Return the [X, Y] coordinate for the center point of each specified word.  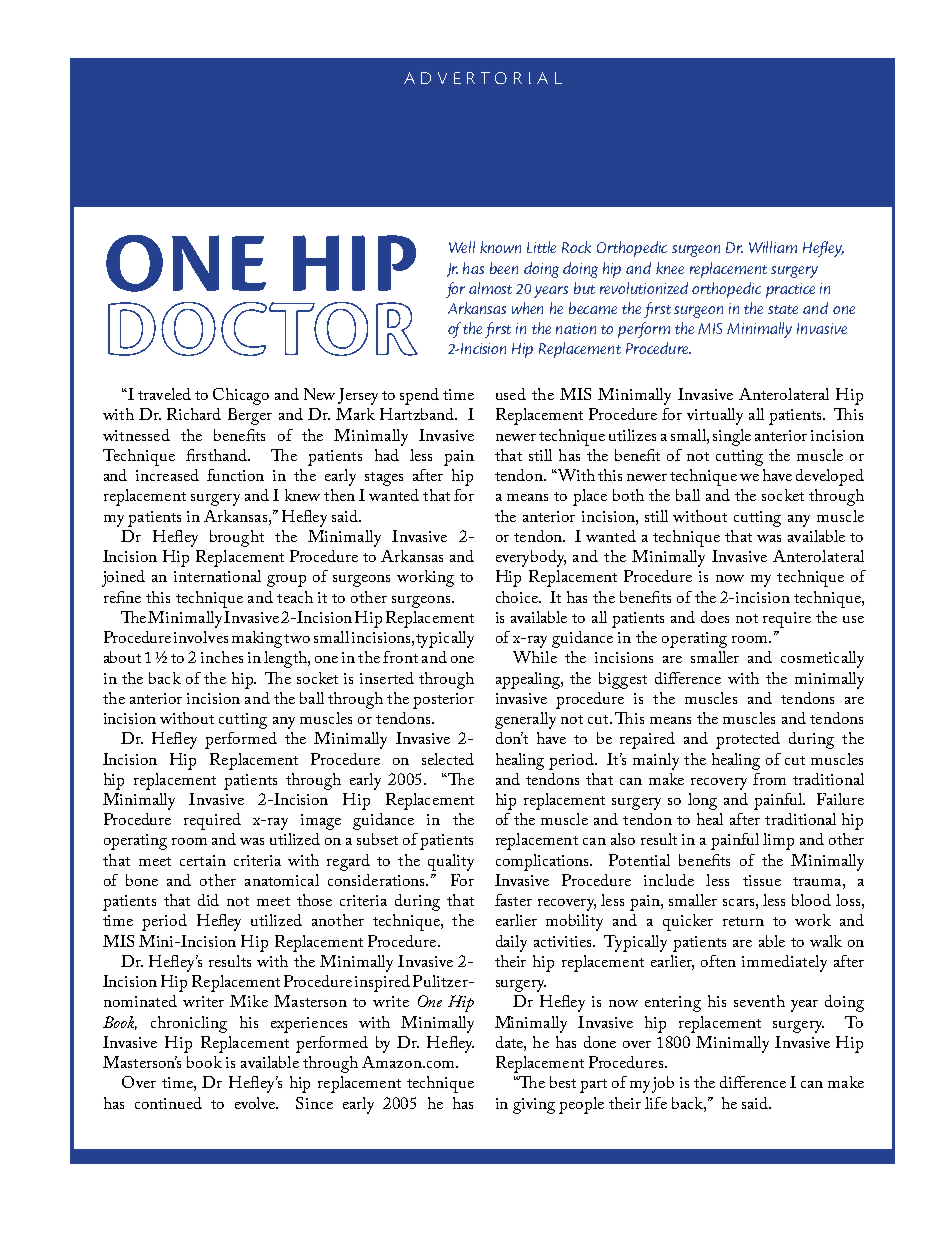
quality [451, 862]
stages [384, 479]
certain [203, 860]
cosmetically [822, 659]
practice [790, 290]
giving [534, 1106]
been [504, 268]
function [235, 475]
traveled [164, 394]
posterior [443, 701]
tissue [762, 880]
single [732, 437]
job [663, 1084]
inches [222, 657]
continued [168, 1103]
